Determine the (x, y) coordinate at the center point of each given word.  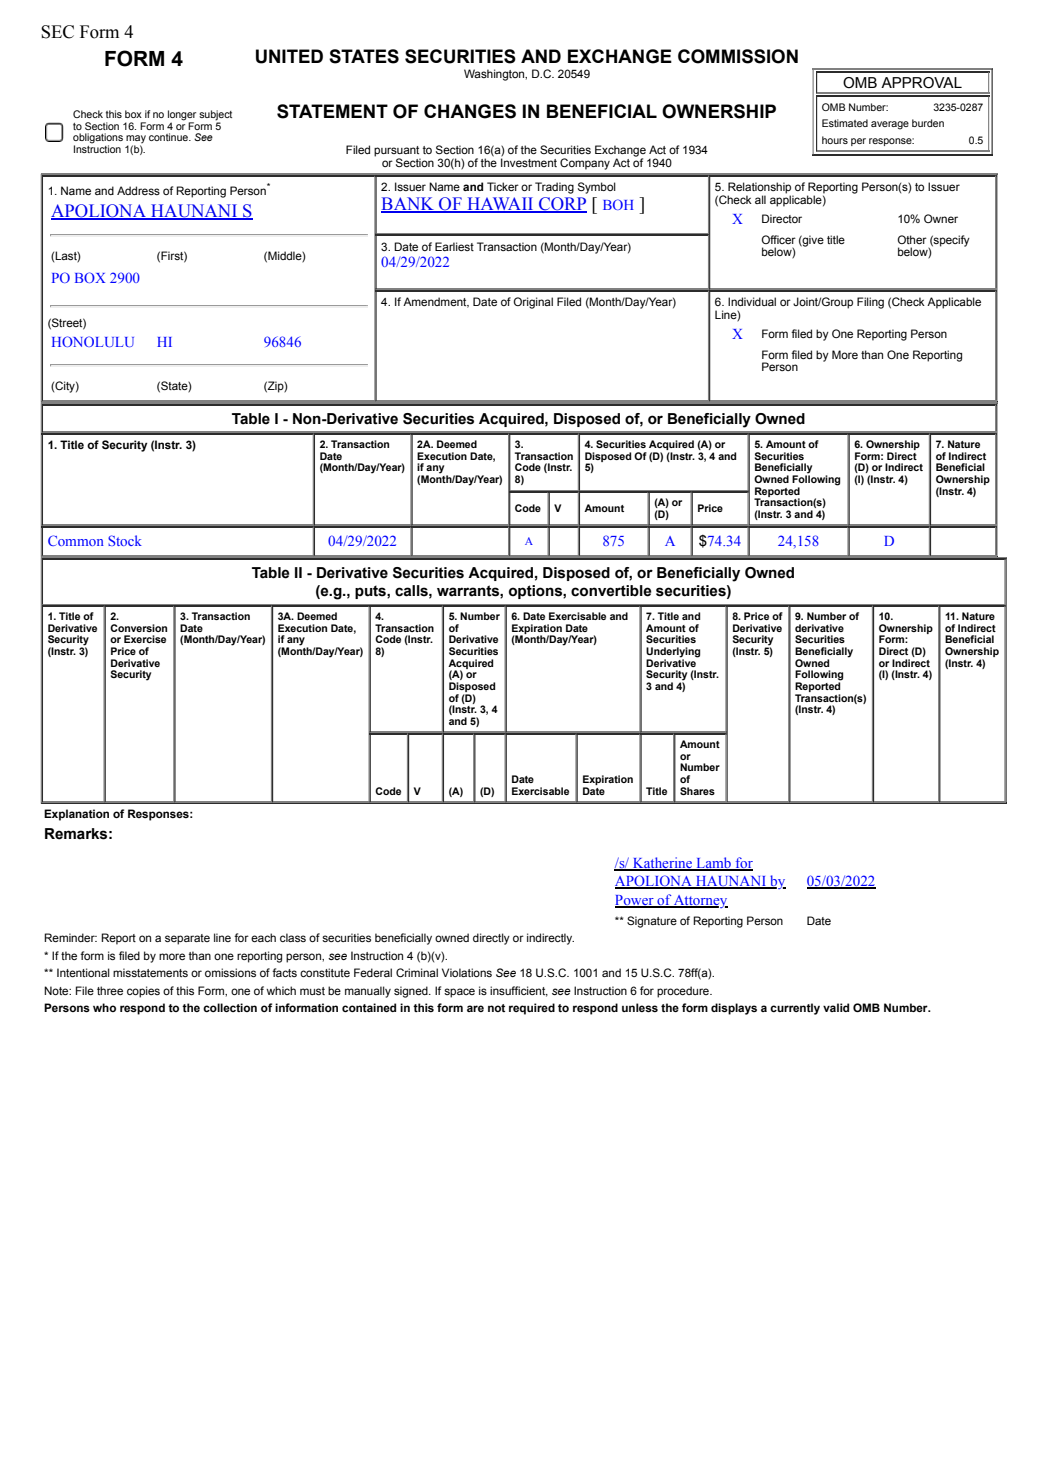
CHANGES (470, 111)
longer (182, 116)
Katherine (663, 863)
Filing (870, 303)
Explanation (76, 815)
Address (138, 190)
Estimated (845, 123)
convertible (611, 591)
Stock (125, 540)
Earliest (454, 246)
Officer (778, 239)
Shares (697, 791)
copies (143, 992)
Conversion (138, 628)
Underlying (673, 653)
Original (533, 303)
